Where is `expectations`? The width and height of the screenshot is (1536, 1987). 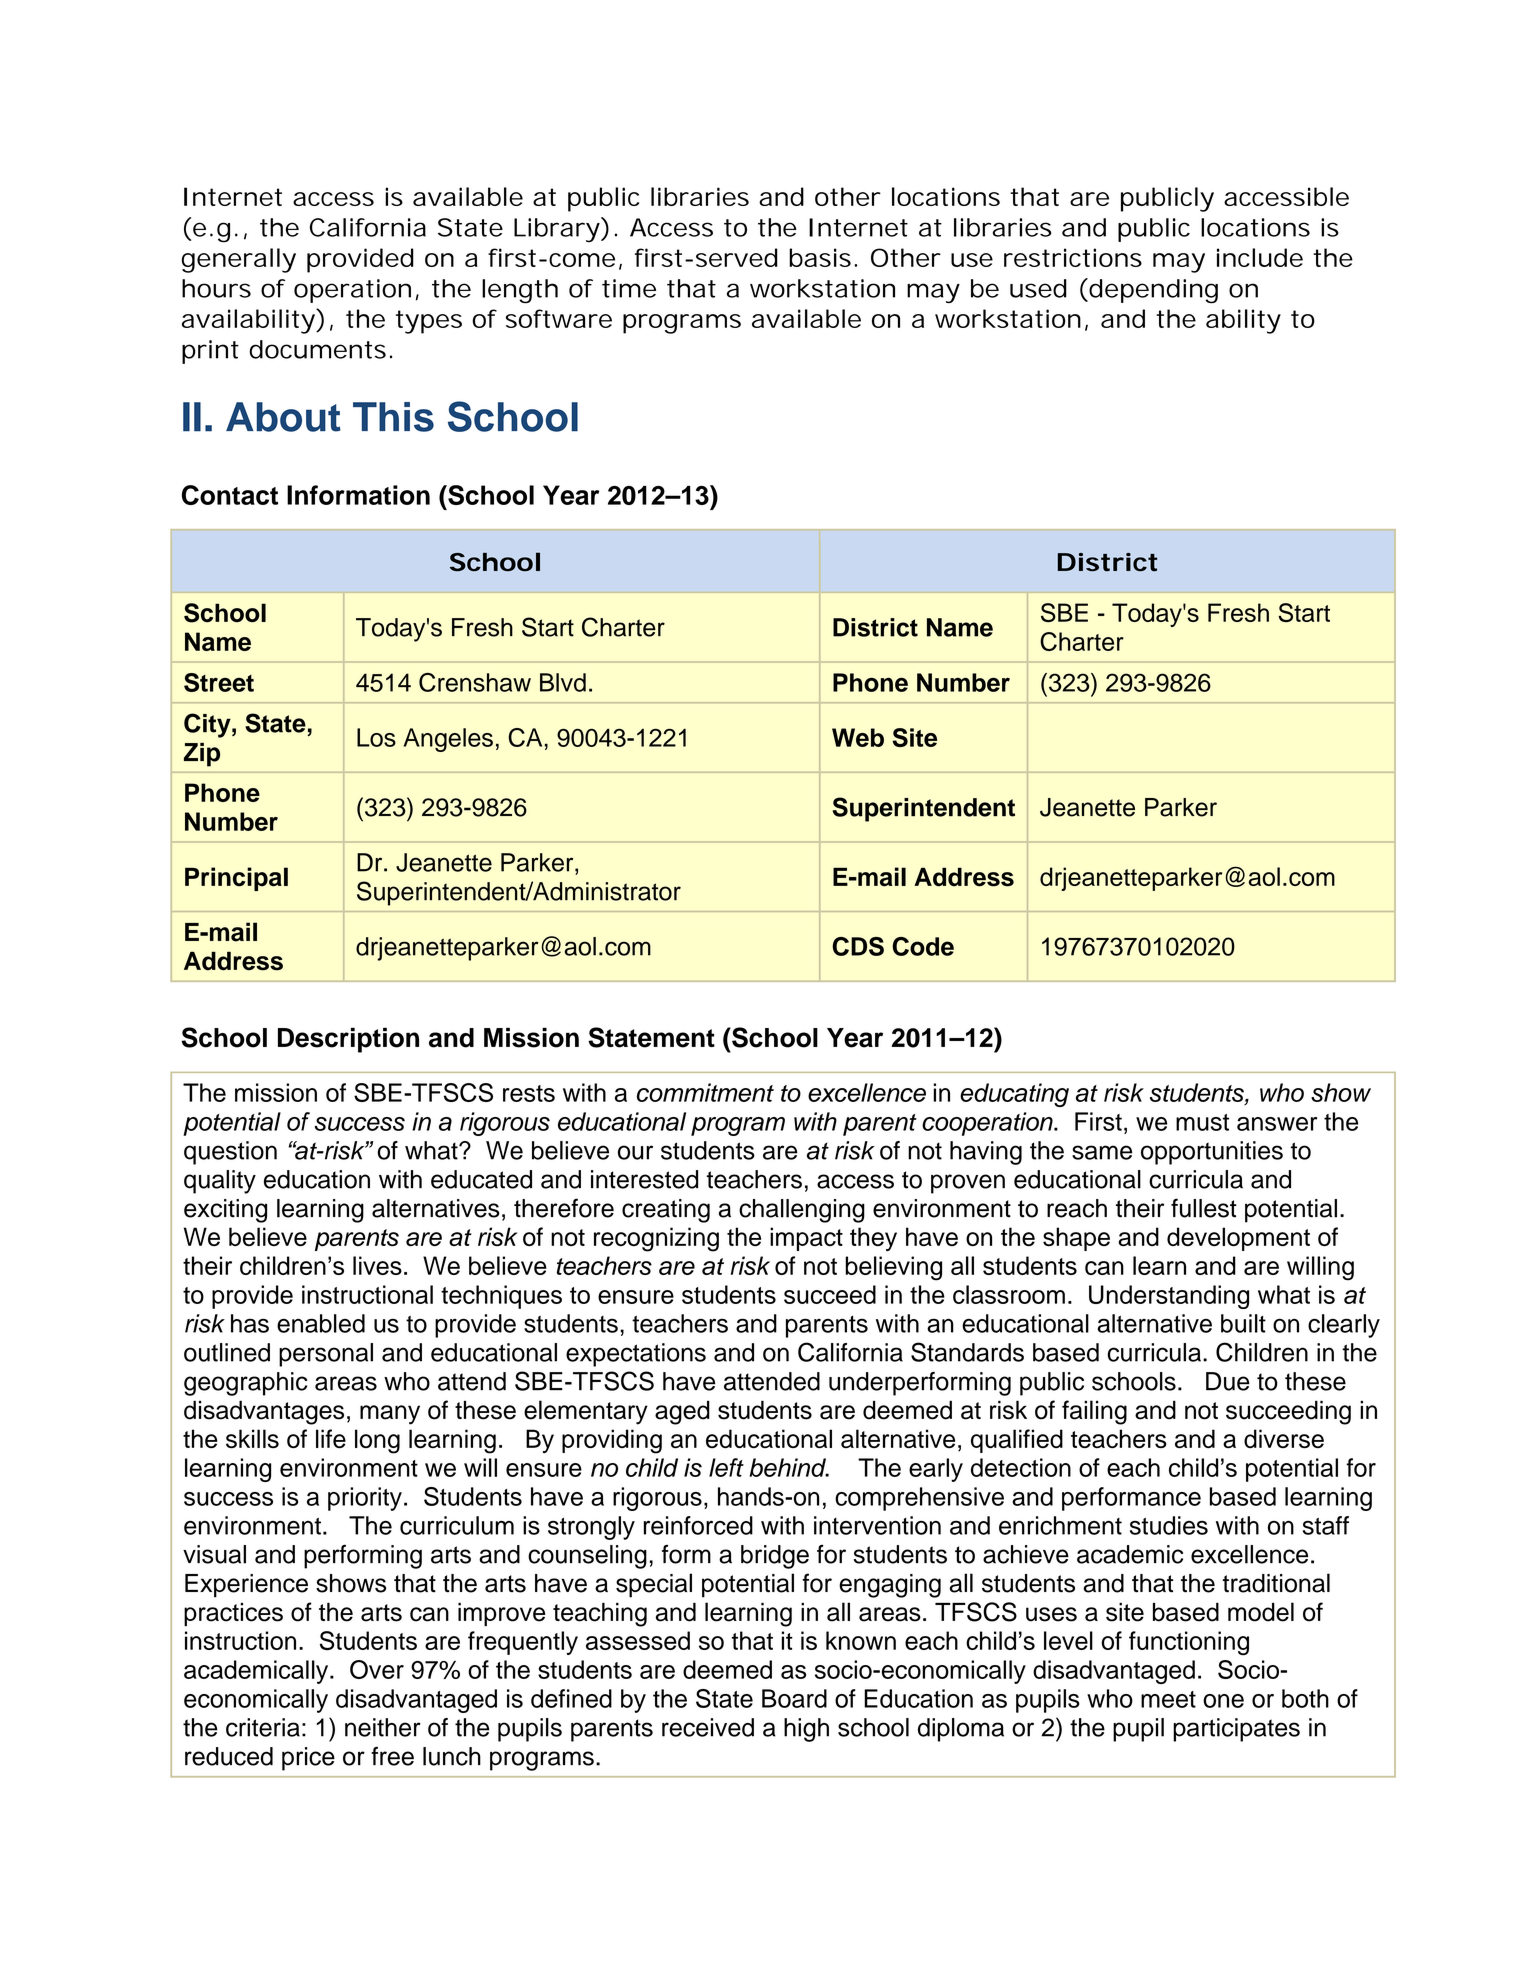
expectations is located at coordinates (636, 1355).
